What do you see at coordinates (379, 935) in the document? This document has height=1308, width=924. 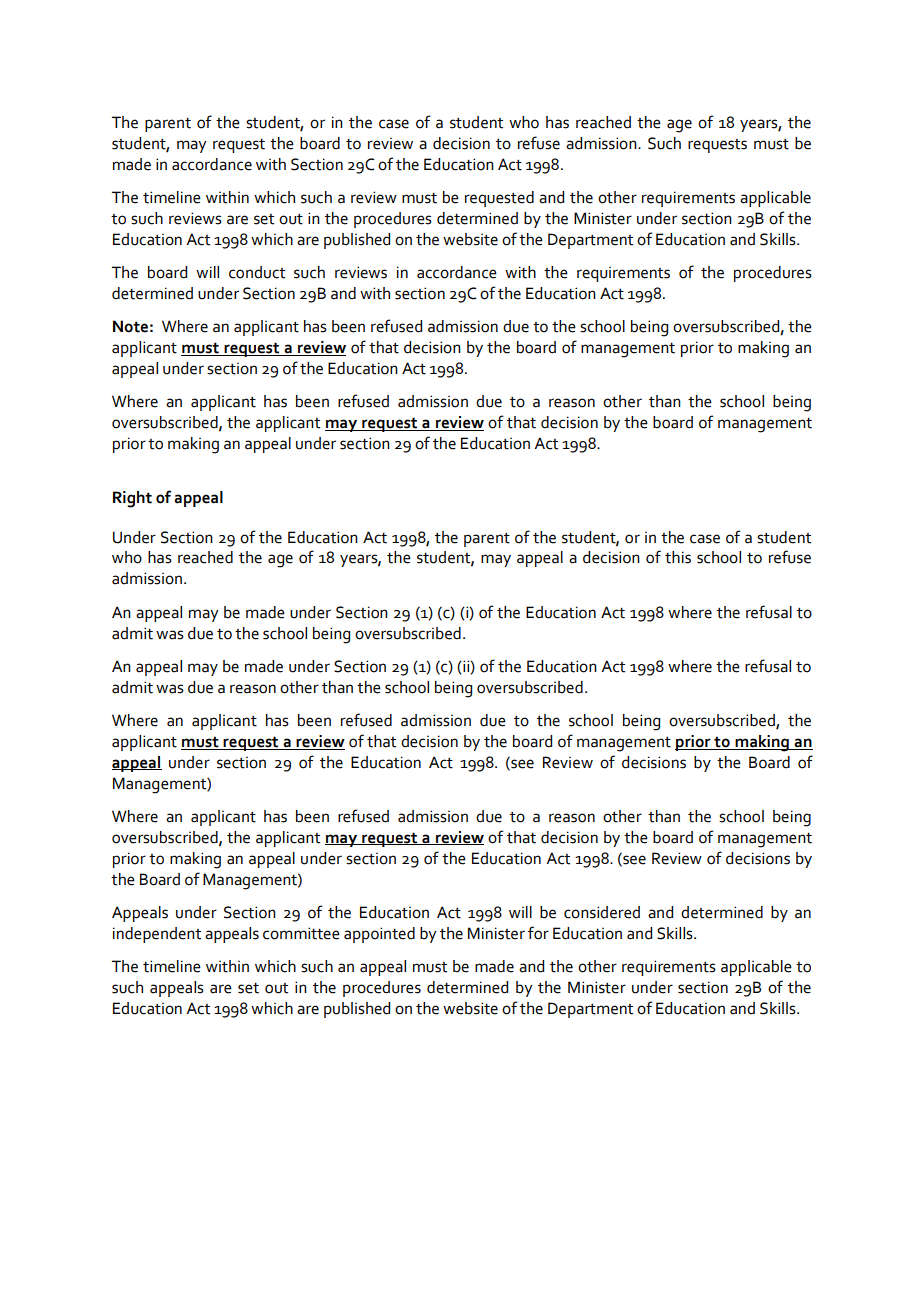 I see `appointed` at bounding box center [379, 935].
